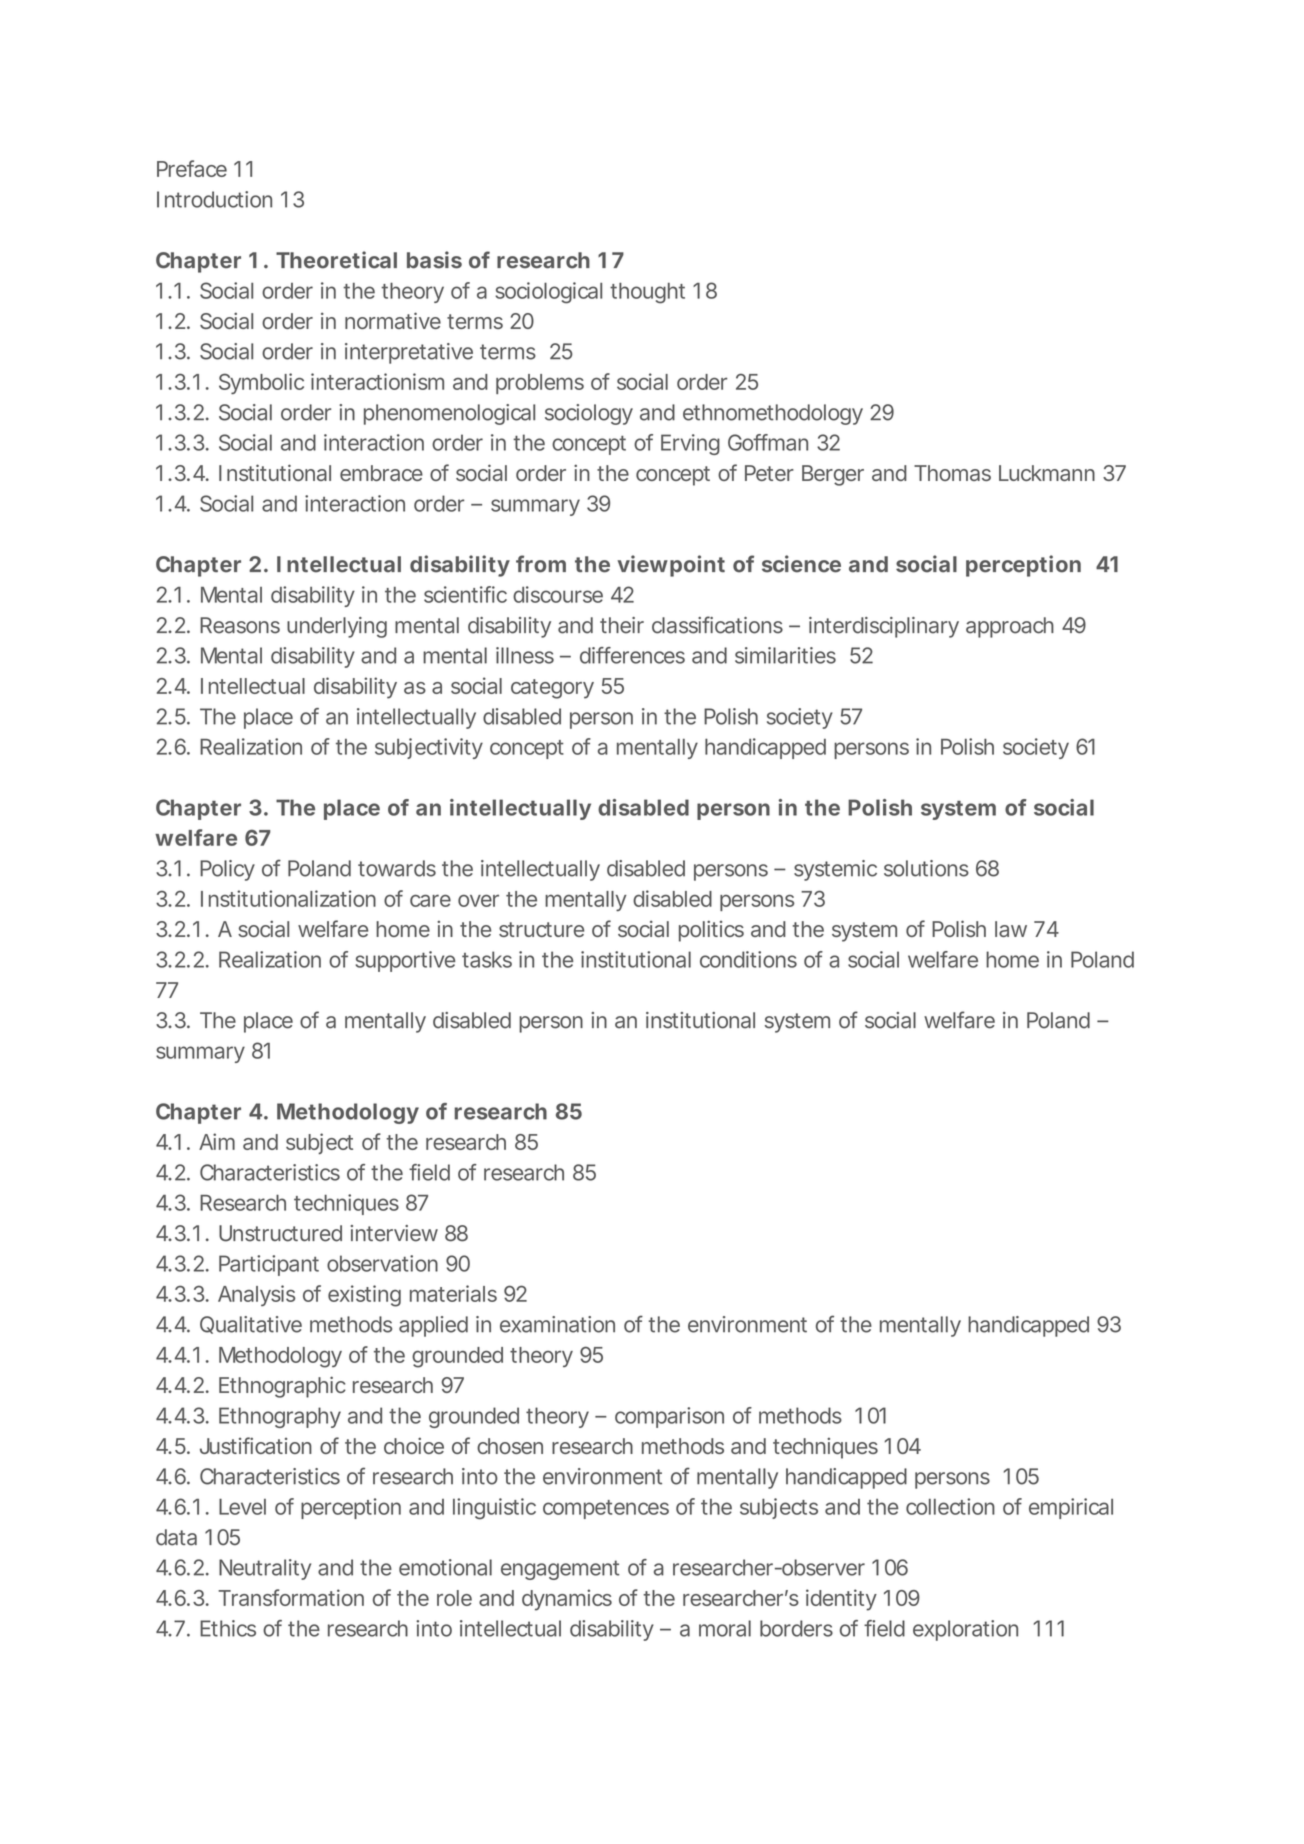 The width and height of the screenshot is (1304, 1844). What do you see at coordinates (748, 959) in the screenshot?
I see `conditions` at bounding box center [748, 959].
